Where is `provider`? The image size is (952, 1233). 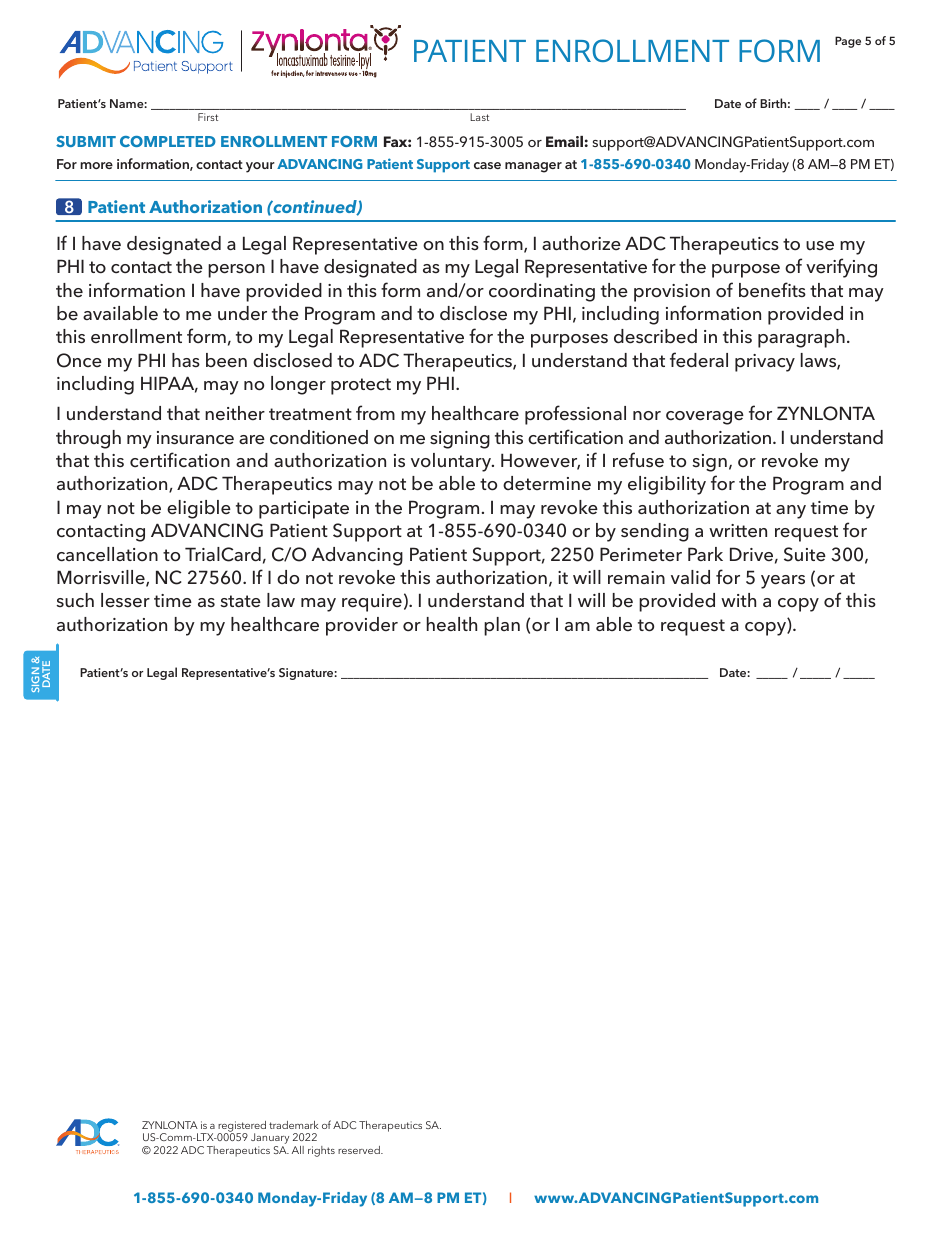 provider is located at coordinates (362, 626).
